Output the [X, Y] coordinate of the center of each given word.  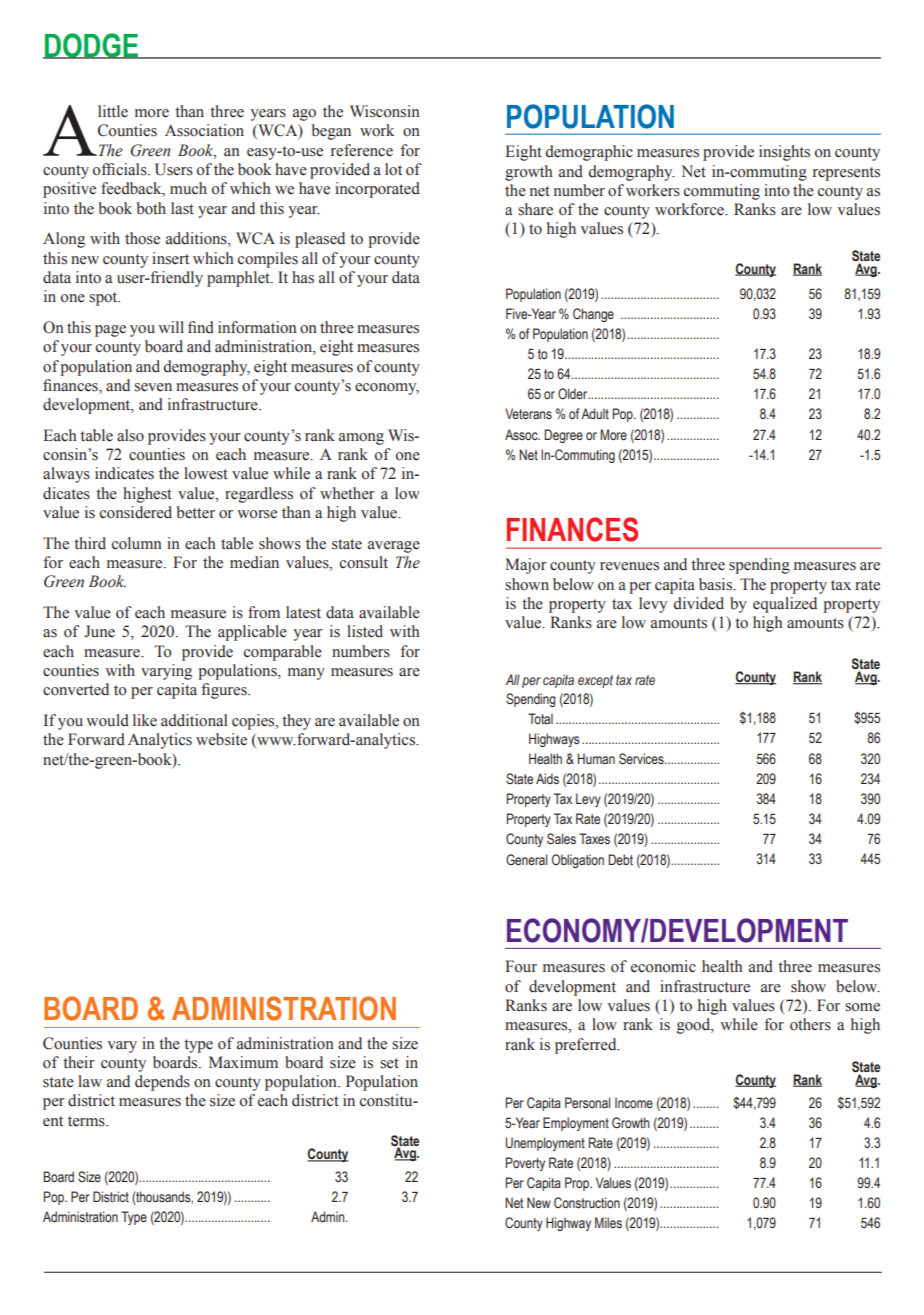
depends [162, 1083]
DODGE [92, 46]
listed [365, 631]
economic [663, 966]
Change [593, 315]
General [526, 859]
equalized [785, 605]
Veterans [528, 414]
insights [784, 153]
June [99, 631]
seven [153, 387]
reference [362, 150]
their [79, 1062]
